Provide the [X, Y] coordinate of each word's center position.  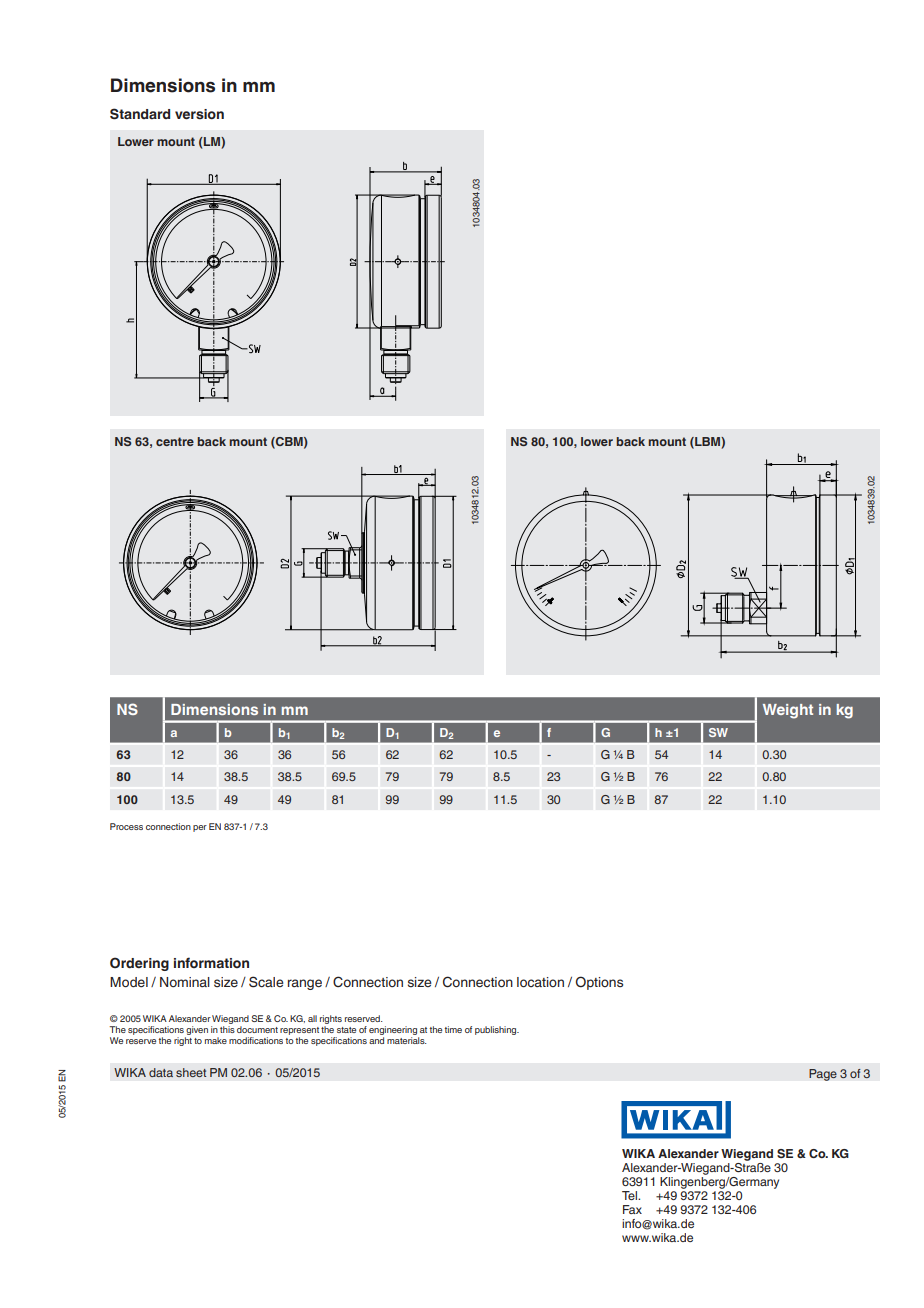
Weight [788, 711]
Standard [140, 114]
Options [599, 983]
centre [175, 441]
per [200, 828]
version [199, 114]
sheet [191, 1072]
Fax [632, 1209]
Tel [630, 1195]
